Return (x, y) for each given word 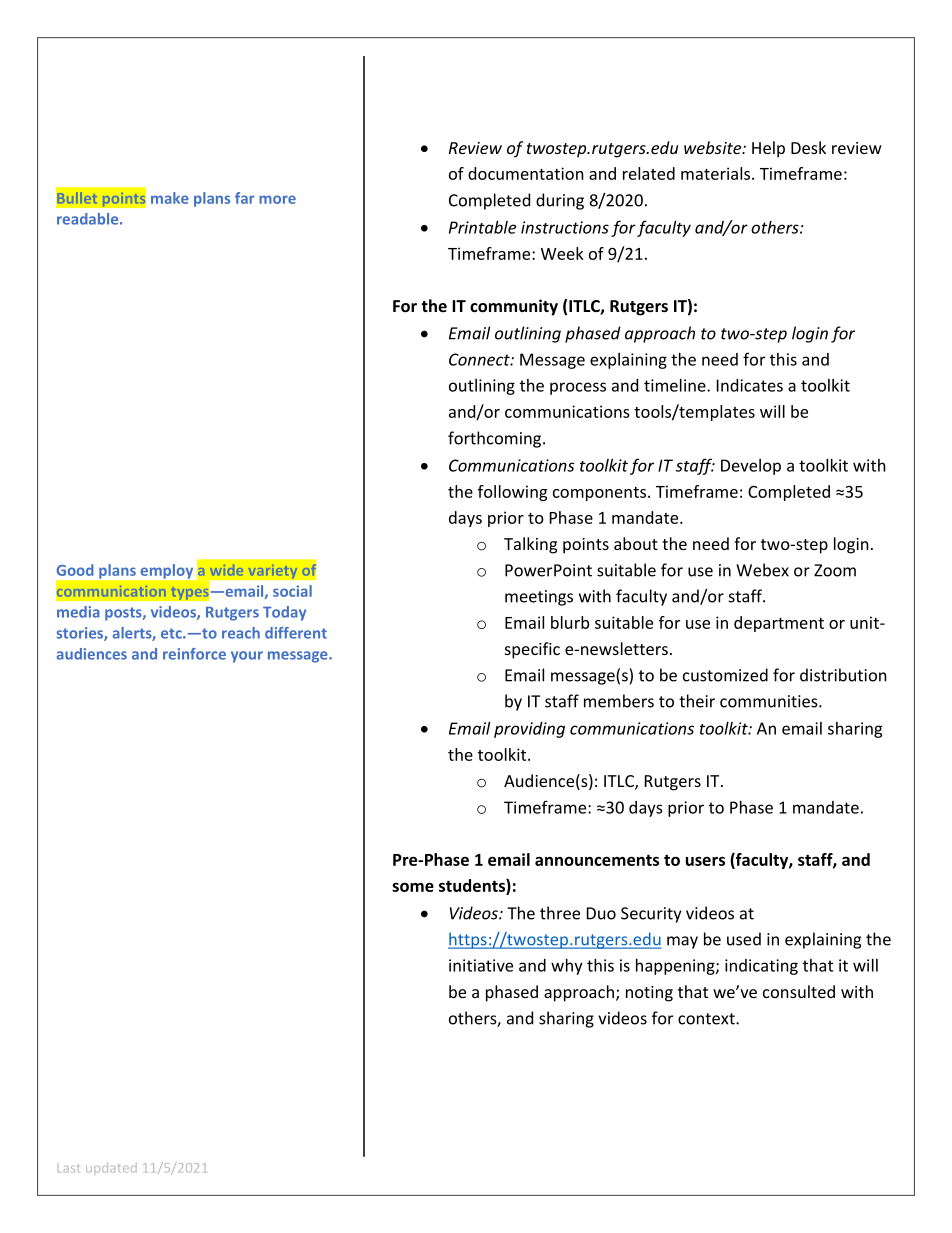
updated (111, 1168)
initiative (481, 965)
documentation (526, 173)
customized (725, 675)
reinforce (194, 654)
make (170, 198)
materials (717, 173)
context (707, 1019)
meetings (539, 598)
